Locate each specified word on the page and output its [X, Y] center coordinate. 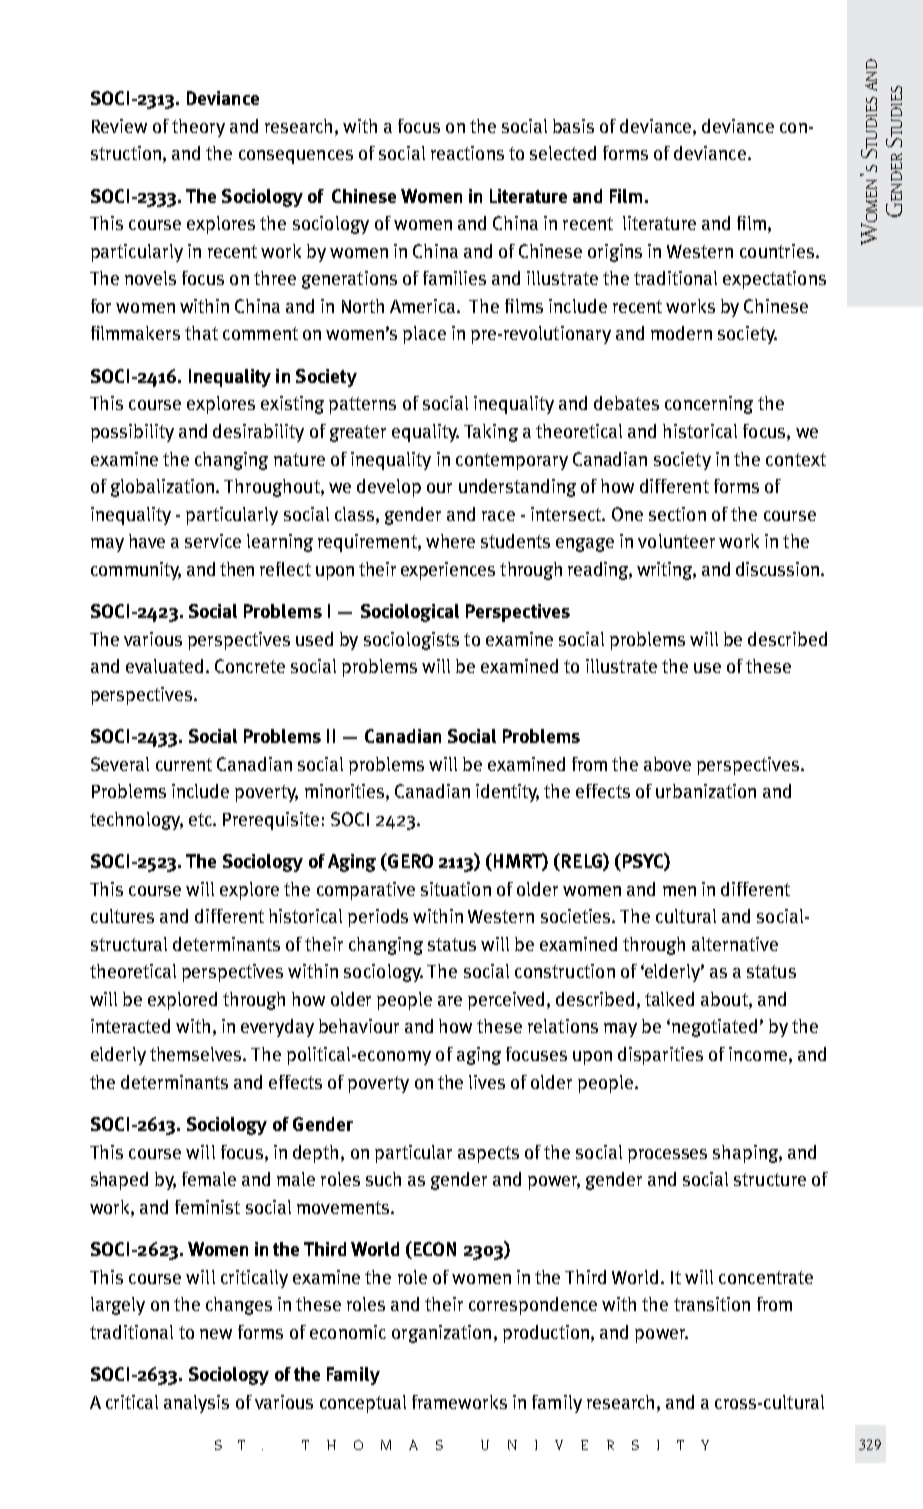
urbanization [706, 791]
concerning [709, 405]
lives [487, 1082]
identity [507, 793]
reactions [467, 153]
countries [777, 251]
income [758, 1054]
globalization [164, 488]
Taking [491, 433]
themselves [197, 1054]
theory [198, 128]
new [216, 1334]
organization [441, 1334]
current [184, 764]
